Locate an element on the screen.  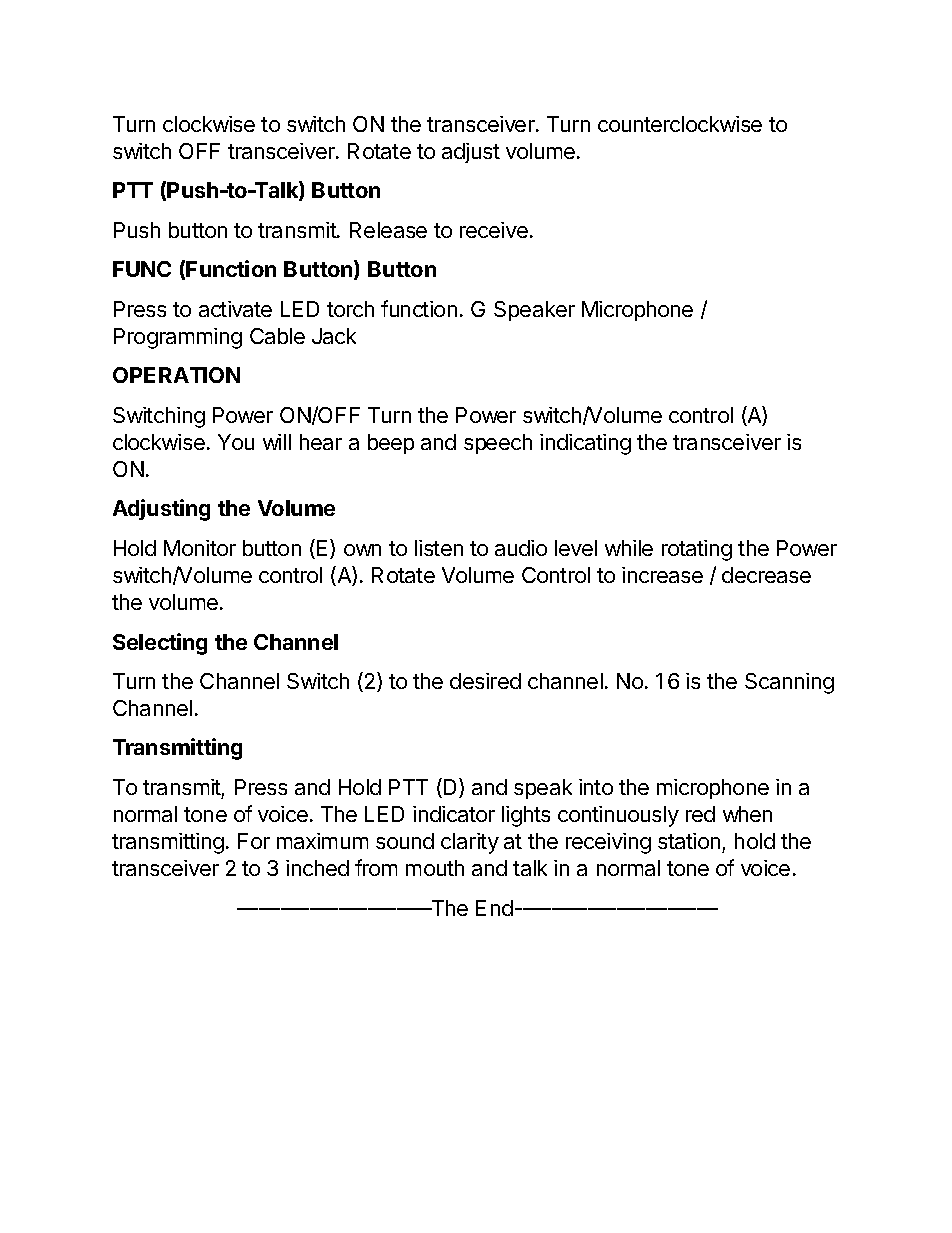
Release is located at coordinates (388, 230).
